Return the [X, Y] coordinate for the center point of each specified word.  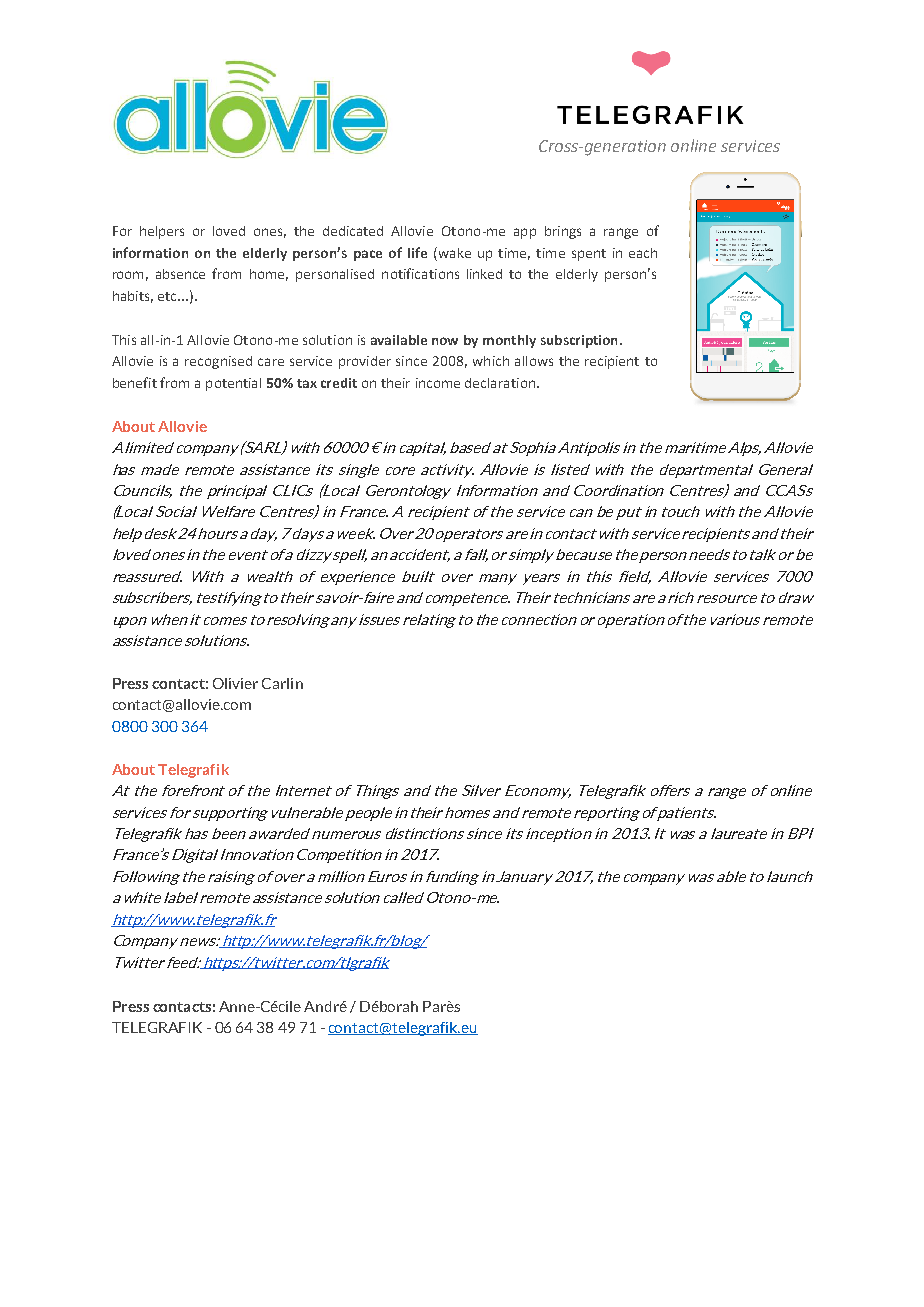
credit [339, 383]
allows [534, 361]
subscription [579, 341]
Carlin [282, 683]
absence [180, 274]
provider [365, 362]
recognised [218, 362]
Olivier [235, 683]
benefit [135, 382]
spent [589, 255]
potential [233, 384]
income [438, 383]
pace [368, 255]
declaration [500, 383]
